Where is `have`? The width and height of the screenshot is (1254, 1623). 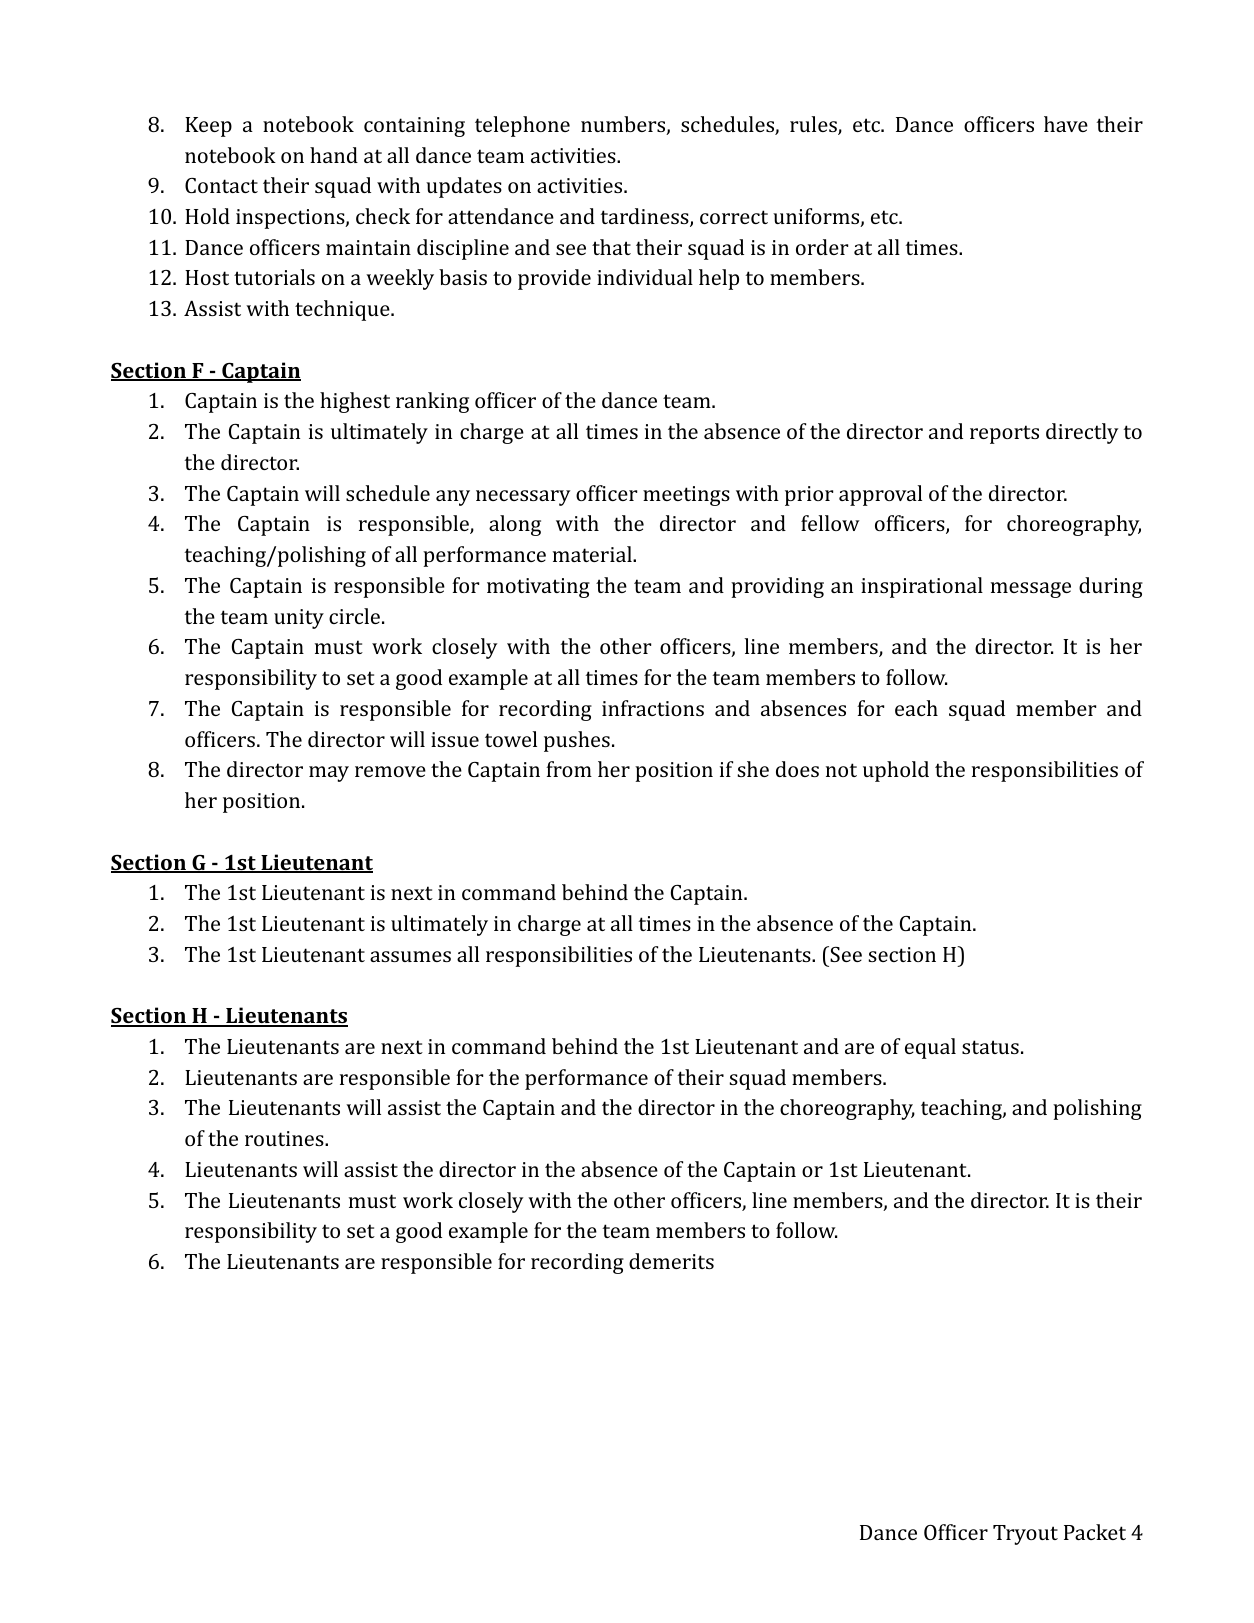 have is located at coordinates (1066, 124).
